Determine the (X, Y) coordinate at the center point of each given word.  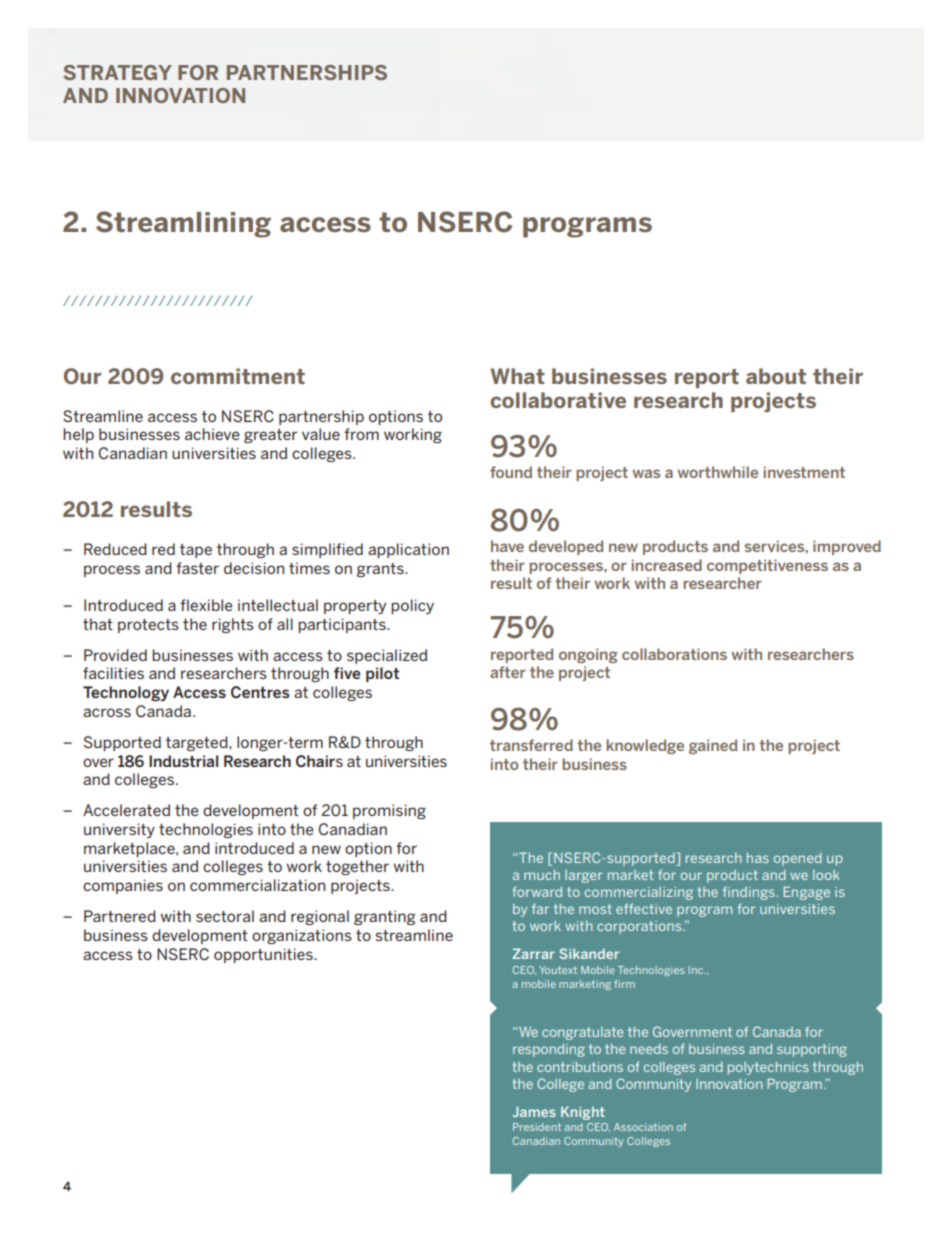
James (534, 1111)
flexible (206, 605)
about (776, 376)
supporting (812, 1050)
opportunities (264, 955)
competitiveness (767, 566)
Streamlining (183, 224)
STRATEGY (117, 72)
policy (412, 606)
